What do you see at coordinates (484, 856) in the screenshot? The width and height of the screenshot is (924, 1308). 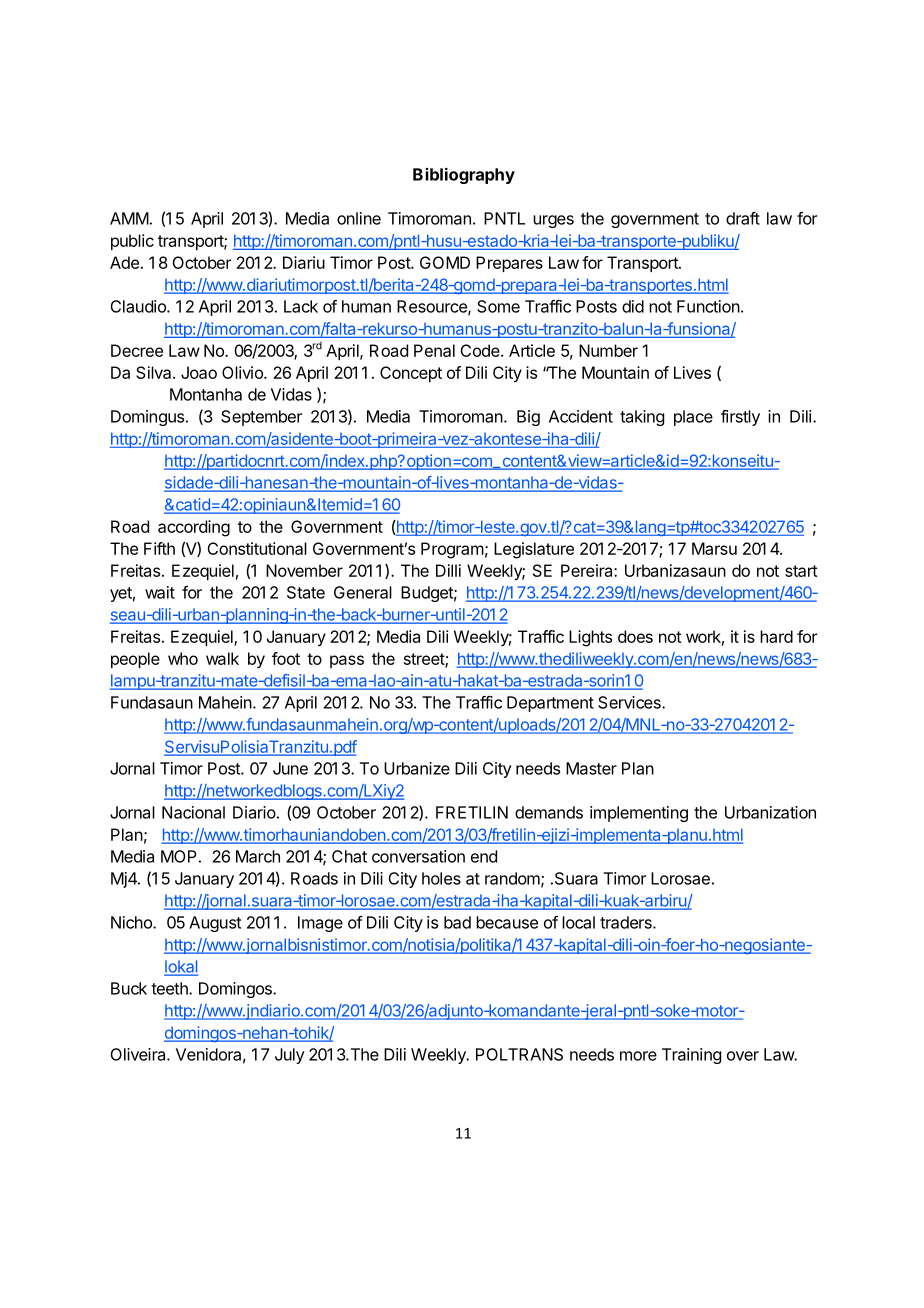 I see `end` at bounding box center [484, 856].
